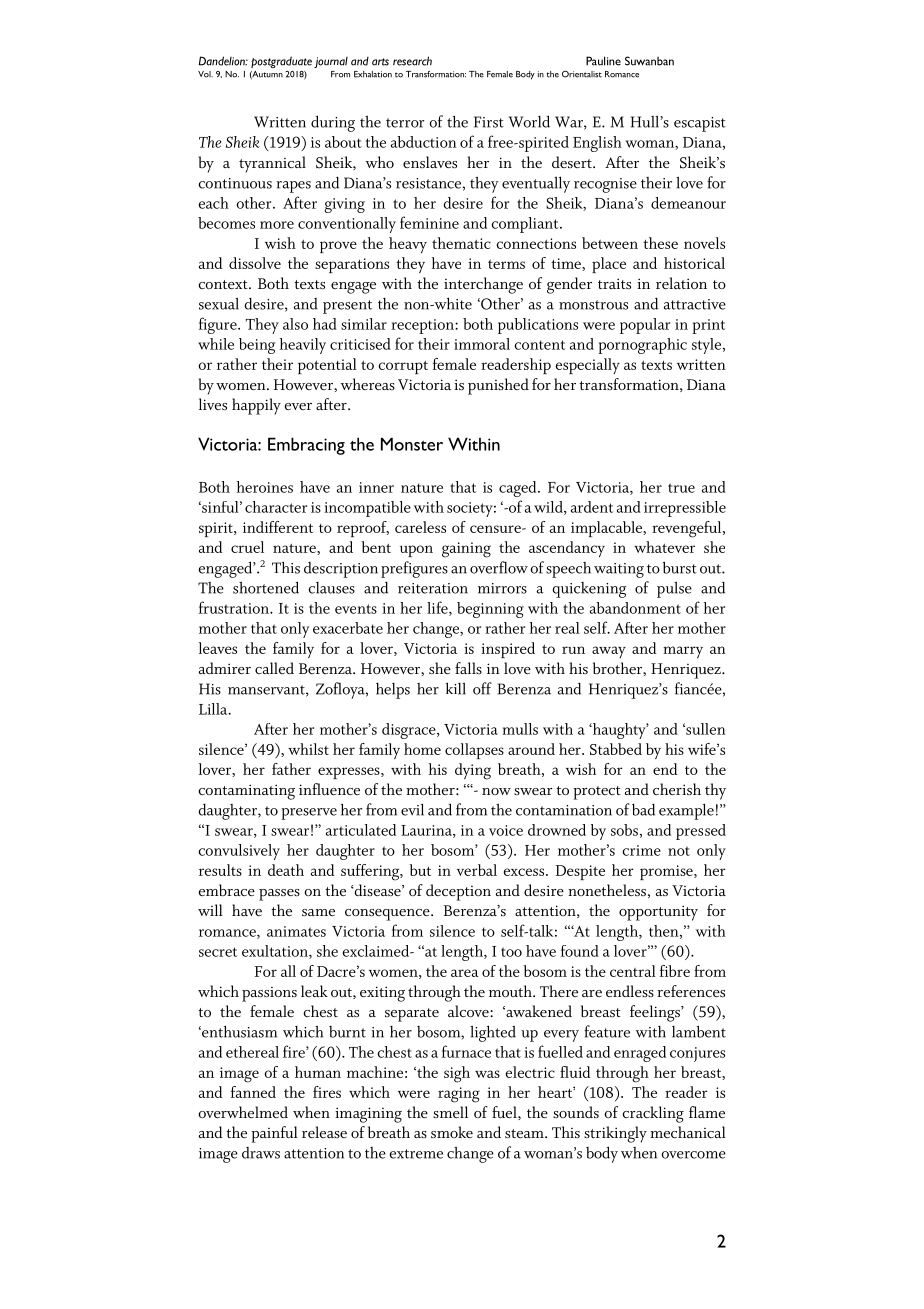 The width and height of the page is (924, 1309). I want to click on verbal, so click(477, 870).
